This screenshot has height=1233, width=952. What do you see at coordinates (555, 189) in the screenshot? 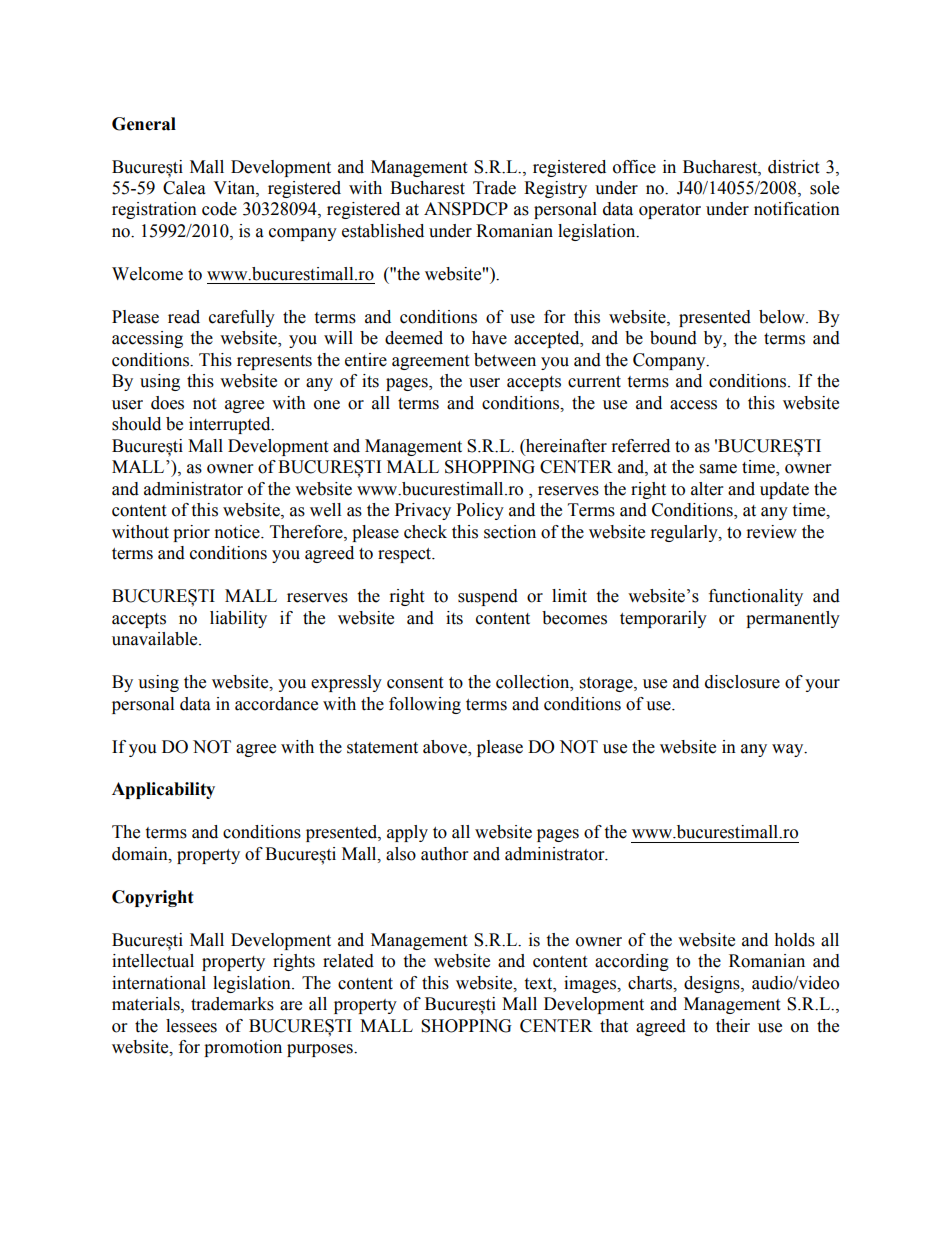
I see `Registry` at bounding box center [555, 189].
